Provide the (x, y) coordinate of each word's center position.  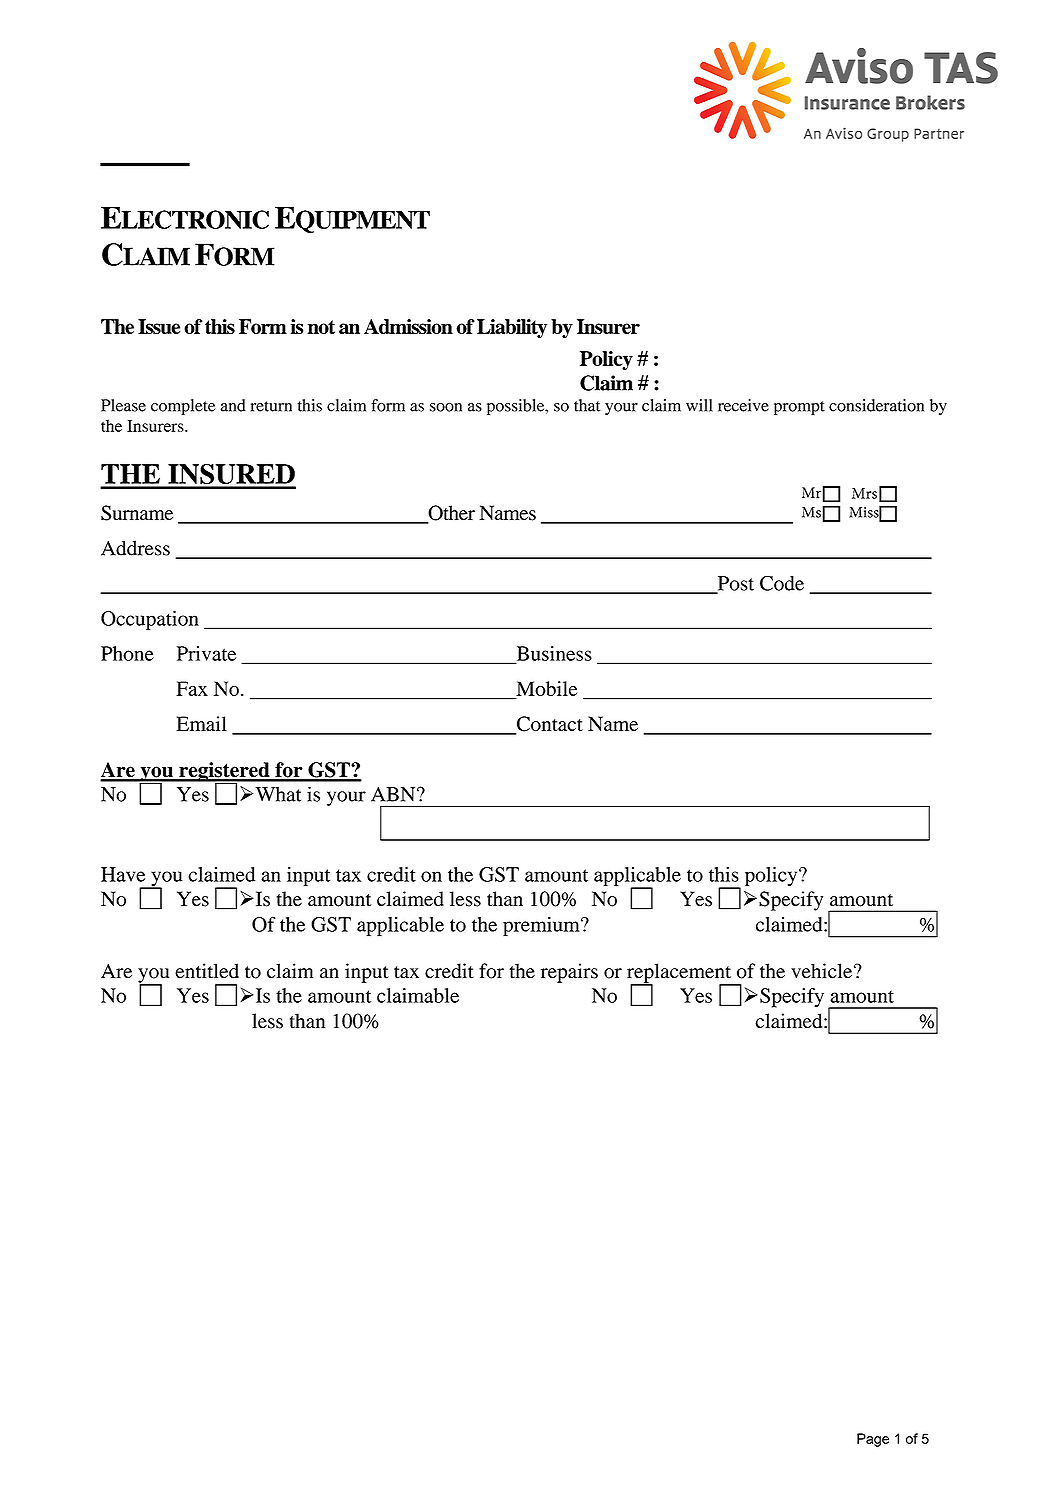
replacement (680, 974)
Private (206, 653)
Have (123, 874)
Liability (512, 328)
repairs (569, 973)
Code (782, 583)
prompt (799, 408)
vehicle (823, 971)
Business (553, 654)
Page (873, 1440)
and (233, 405)
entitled (207, 971)
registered (224, 773)
